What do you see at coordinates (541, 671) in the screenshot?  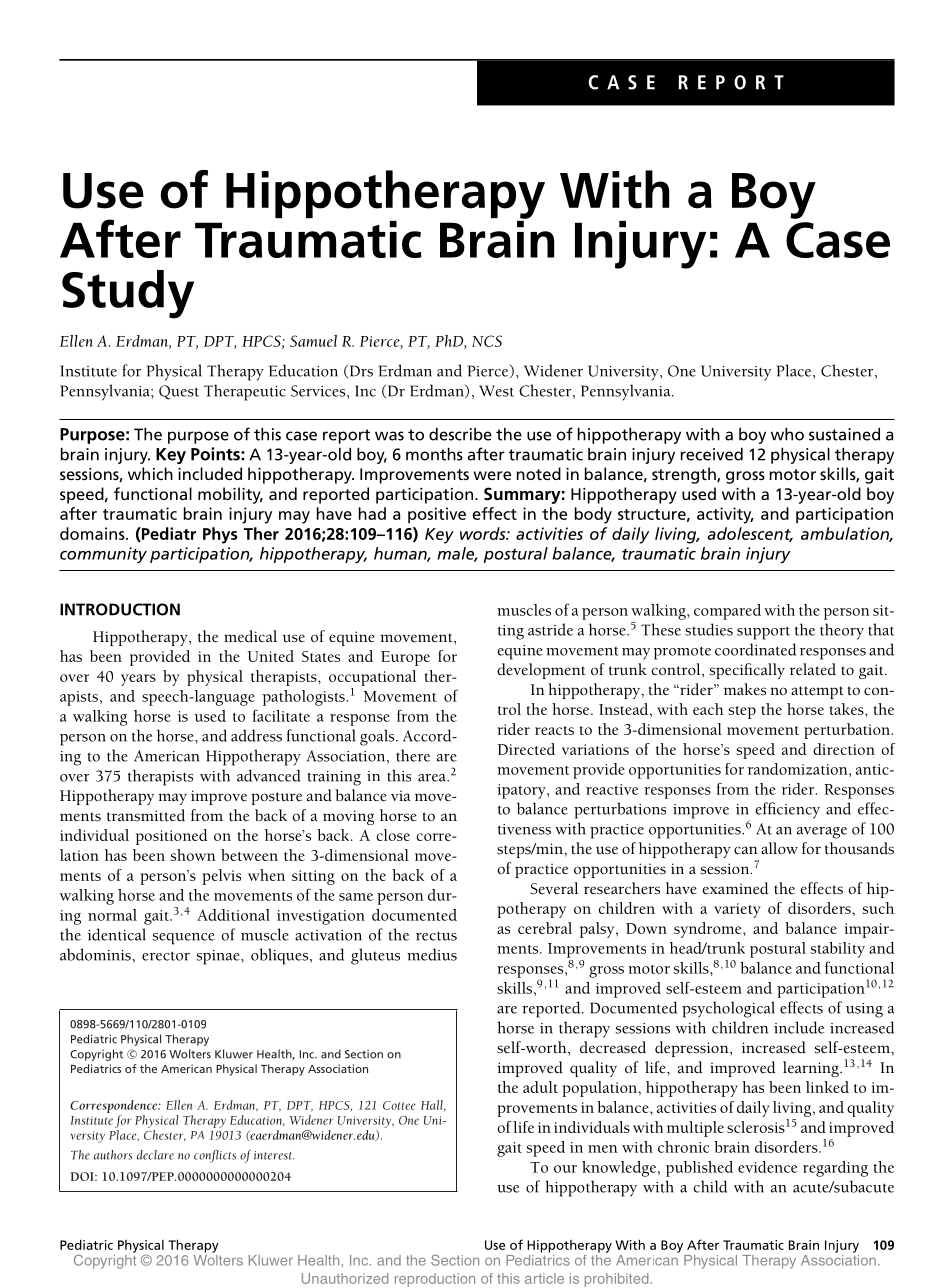 I see `development` at bounding box center [541, 671].
